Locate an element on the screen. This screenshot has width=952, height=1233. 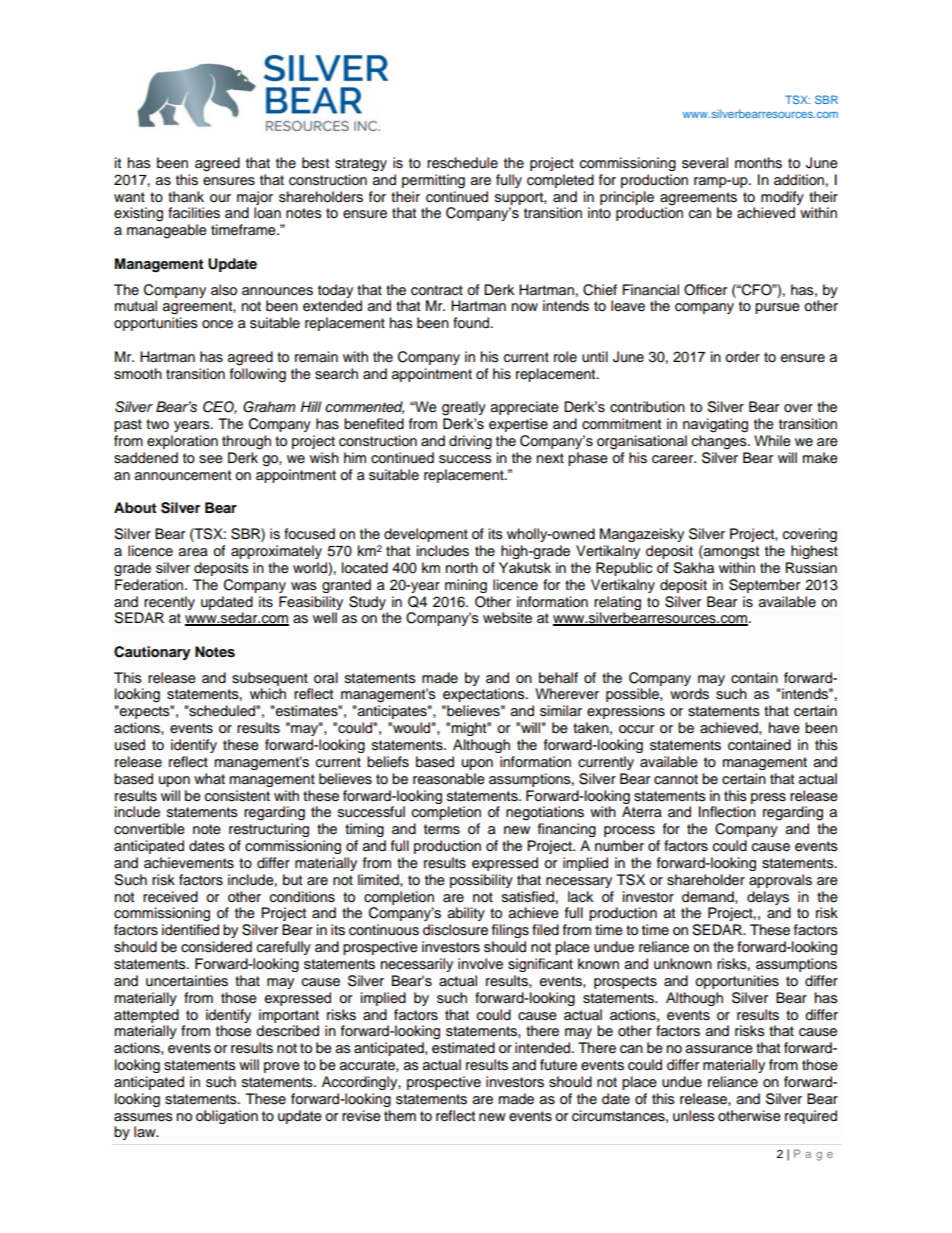
changes is located at coordinates (720, 442).
